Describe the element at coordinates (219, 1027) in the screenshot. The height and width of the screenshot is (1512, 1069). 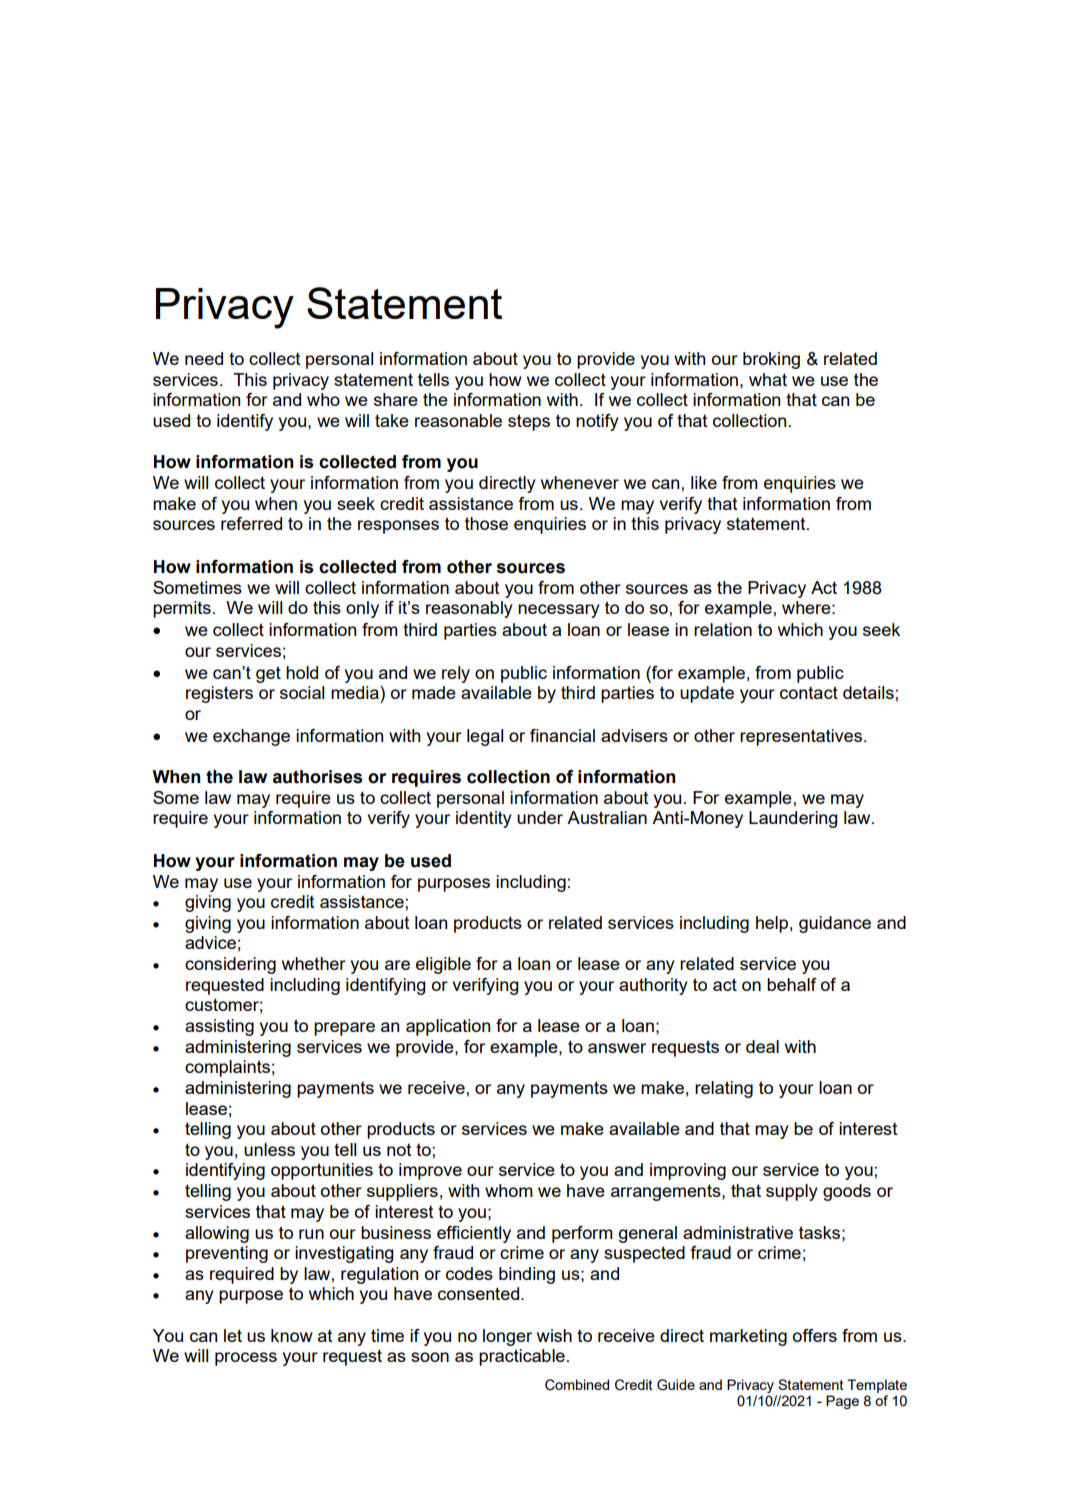
I see `assisting` at that location.
